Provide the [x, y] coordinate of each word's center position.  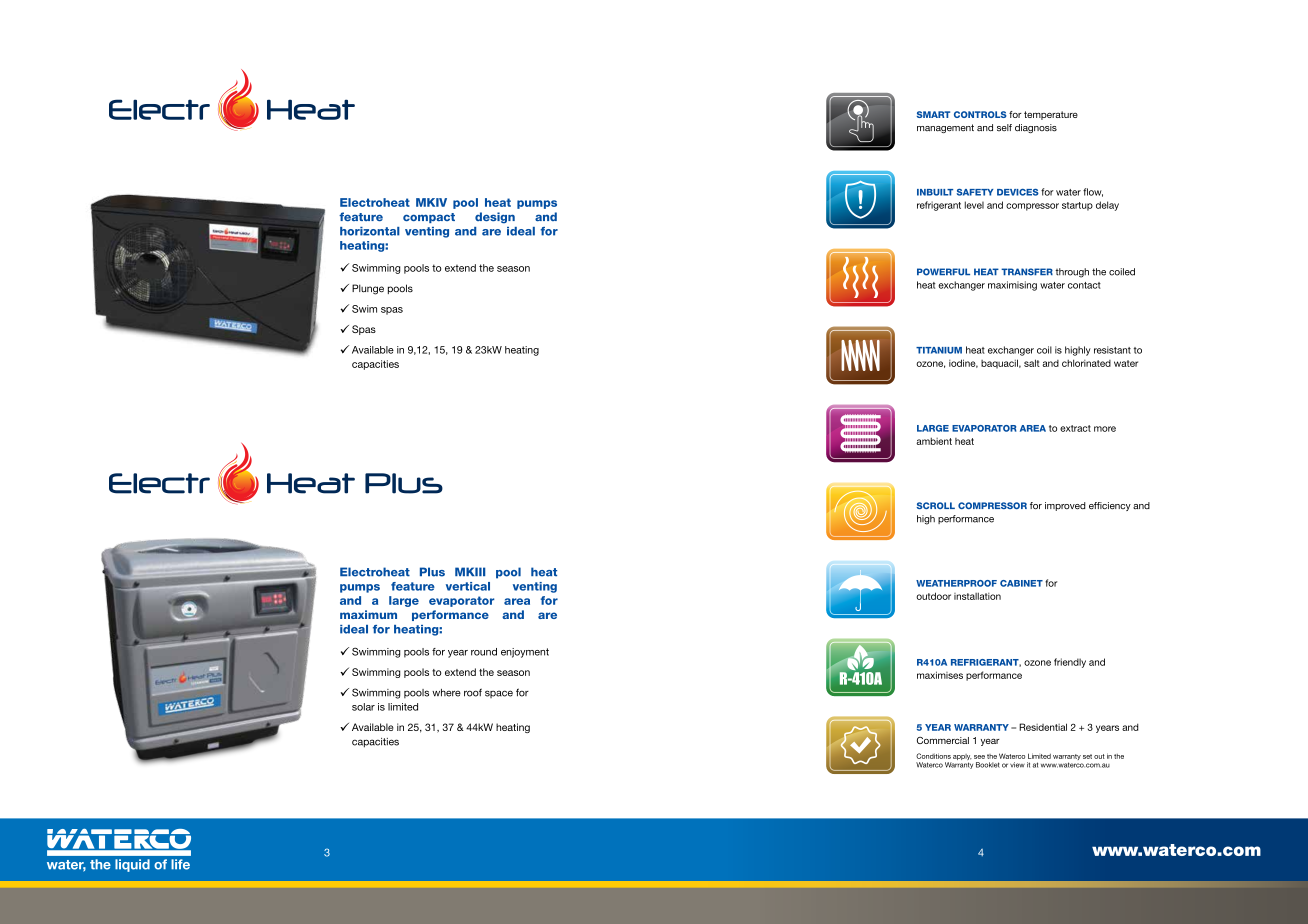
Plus [432, 572]
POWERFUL [943, 272]
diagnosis [1036, 128]
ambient [934, 441]
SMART [933, 114]
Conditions [933, 756]
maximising [1012, 286]
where [446, 693]
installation [977, 596]
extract [1075, 428]
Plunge [368, 289]
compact [429, 218]
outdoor [933, 596]
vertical [468, 586]
